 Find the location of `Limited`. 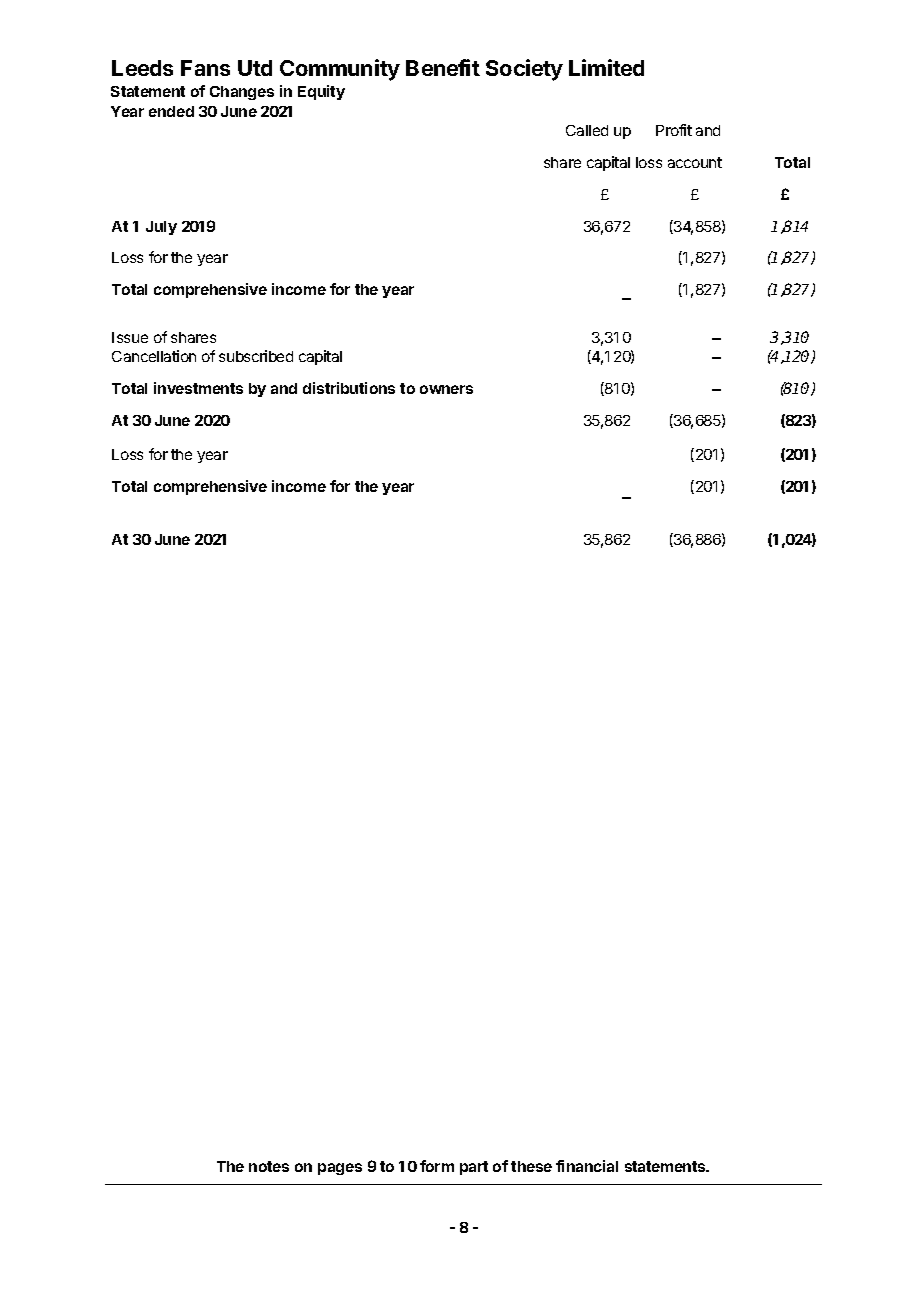

Limited is located at coordinates (606, 67).
